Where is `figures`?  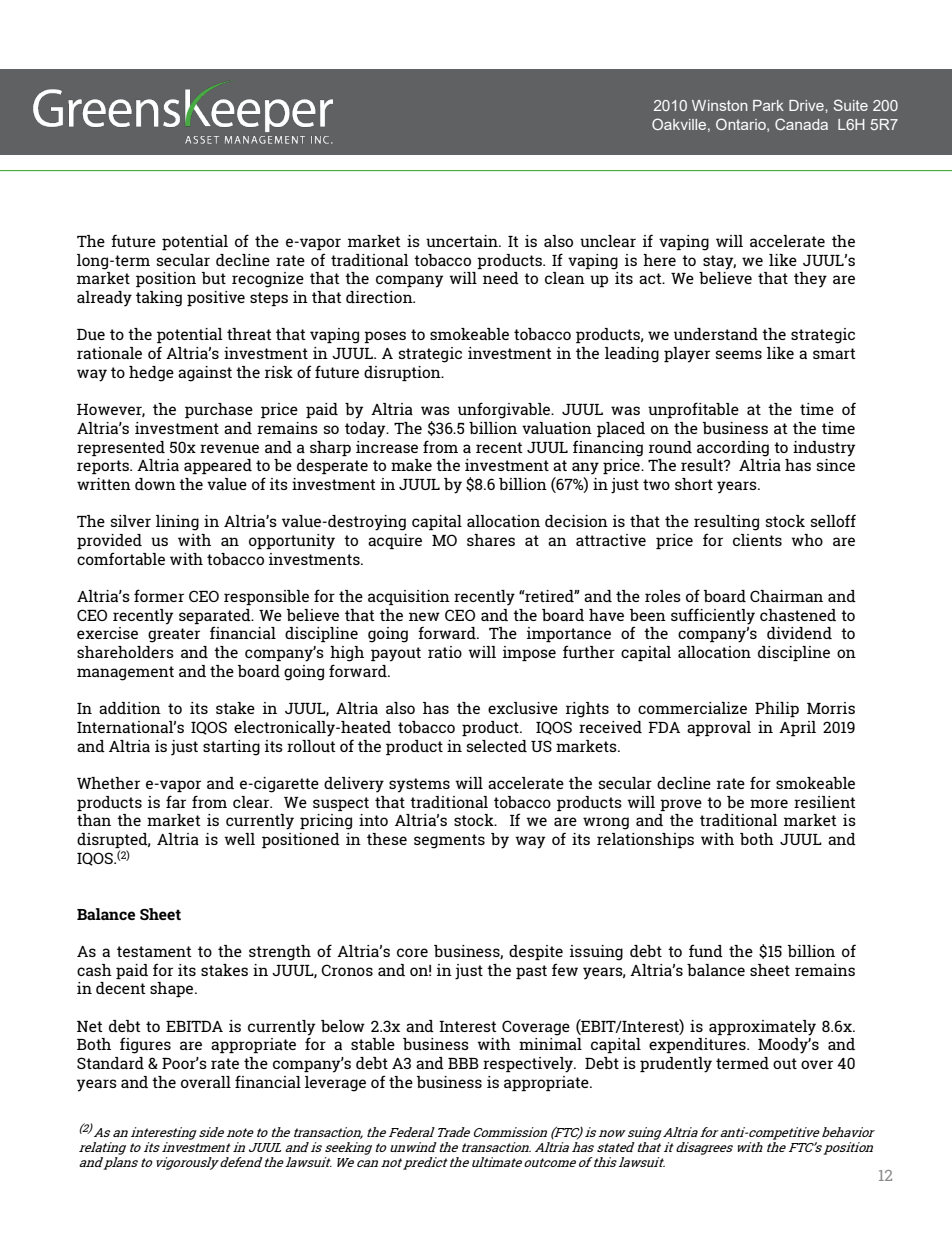
figures is located at coordinates (145, 1045).
